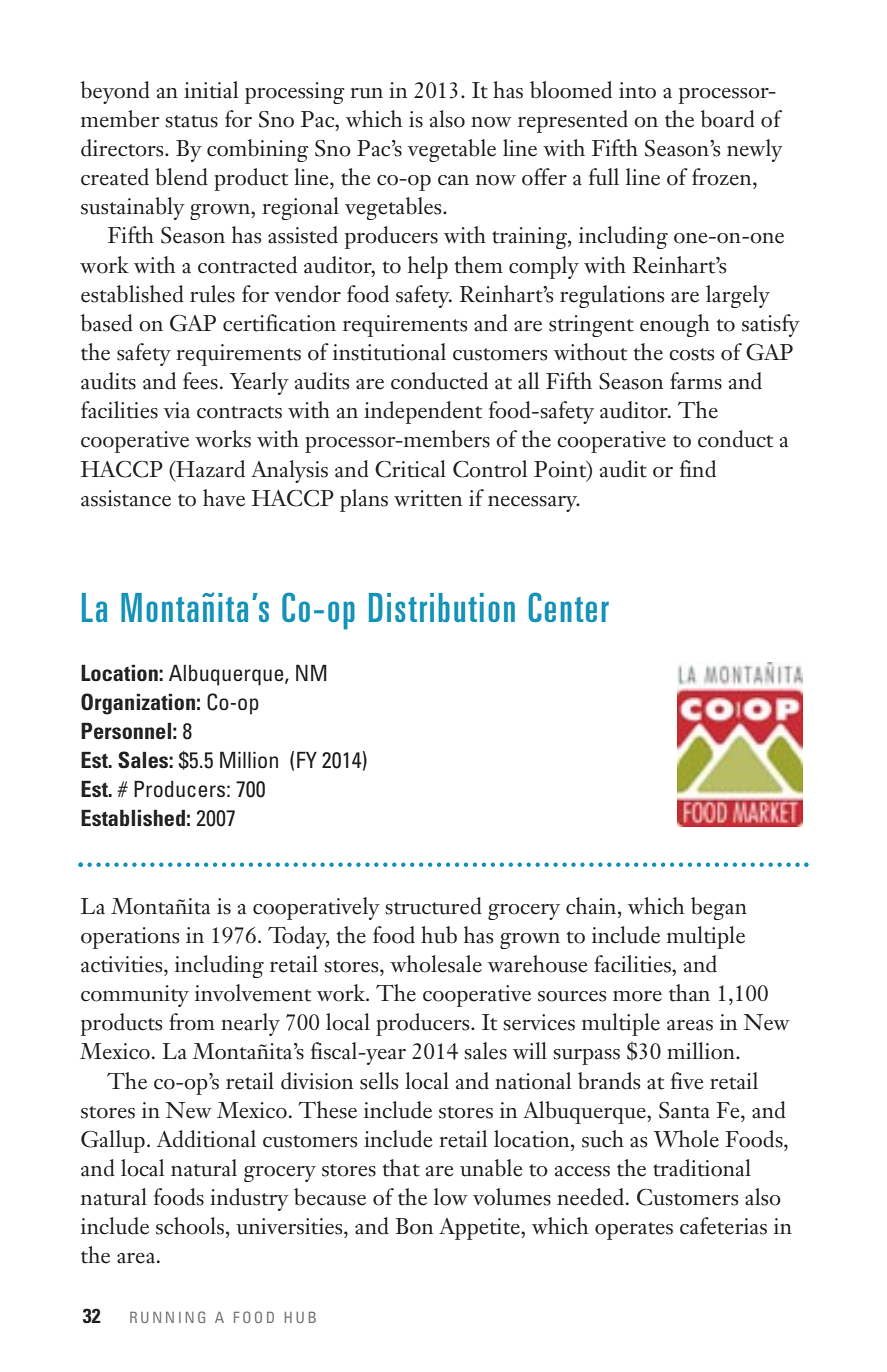 The height and width of the screenshot is (1372, 887). I want to click on from, so click(192, 1022).
